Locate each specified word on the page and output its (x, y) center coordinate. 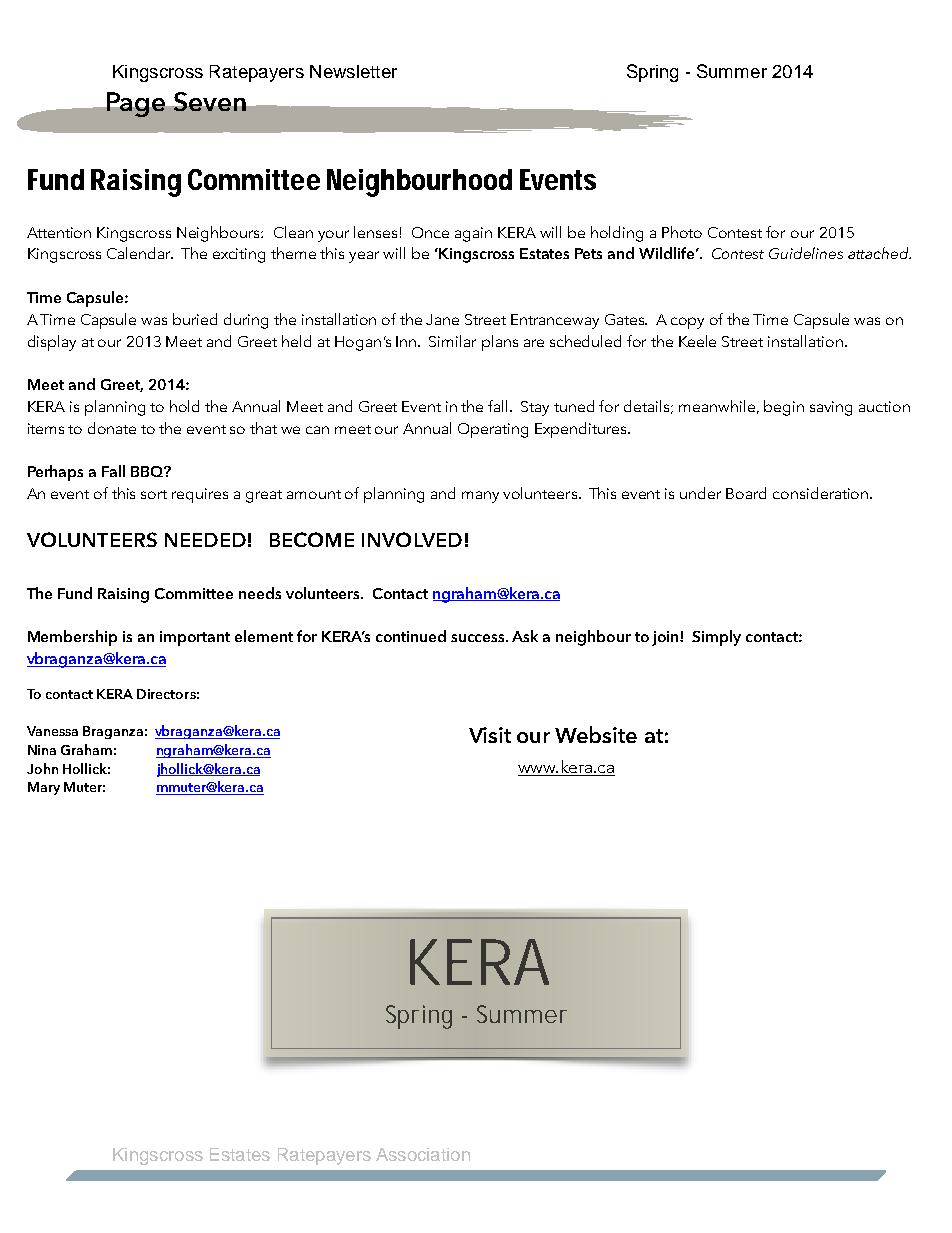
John (42, 768)
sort (154, 494)
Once (430, 232)
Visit (490, 735)
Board (746, 493)
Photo (682, 232)
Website (596, 734)
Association (423, 1154)
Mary (44, 788)
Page (136, 104)
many (480, 497)
